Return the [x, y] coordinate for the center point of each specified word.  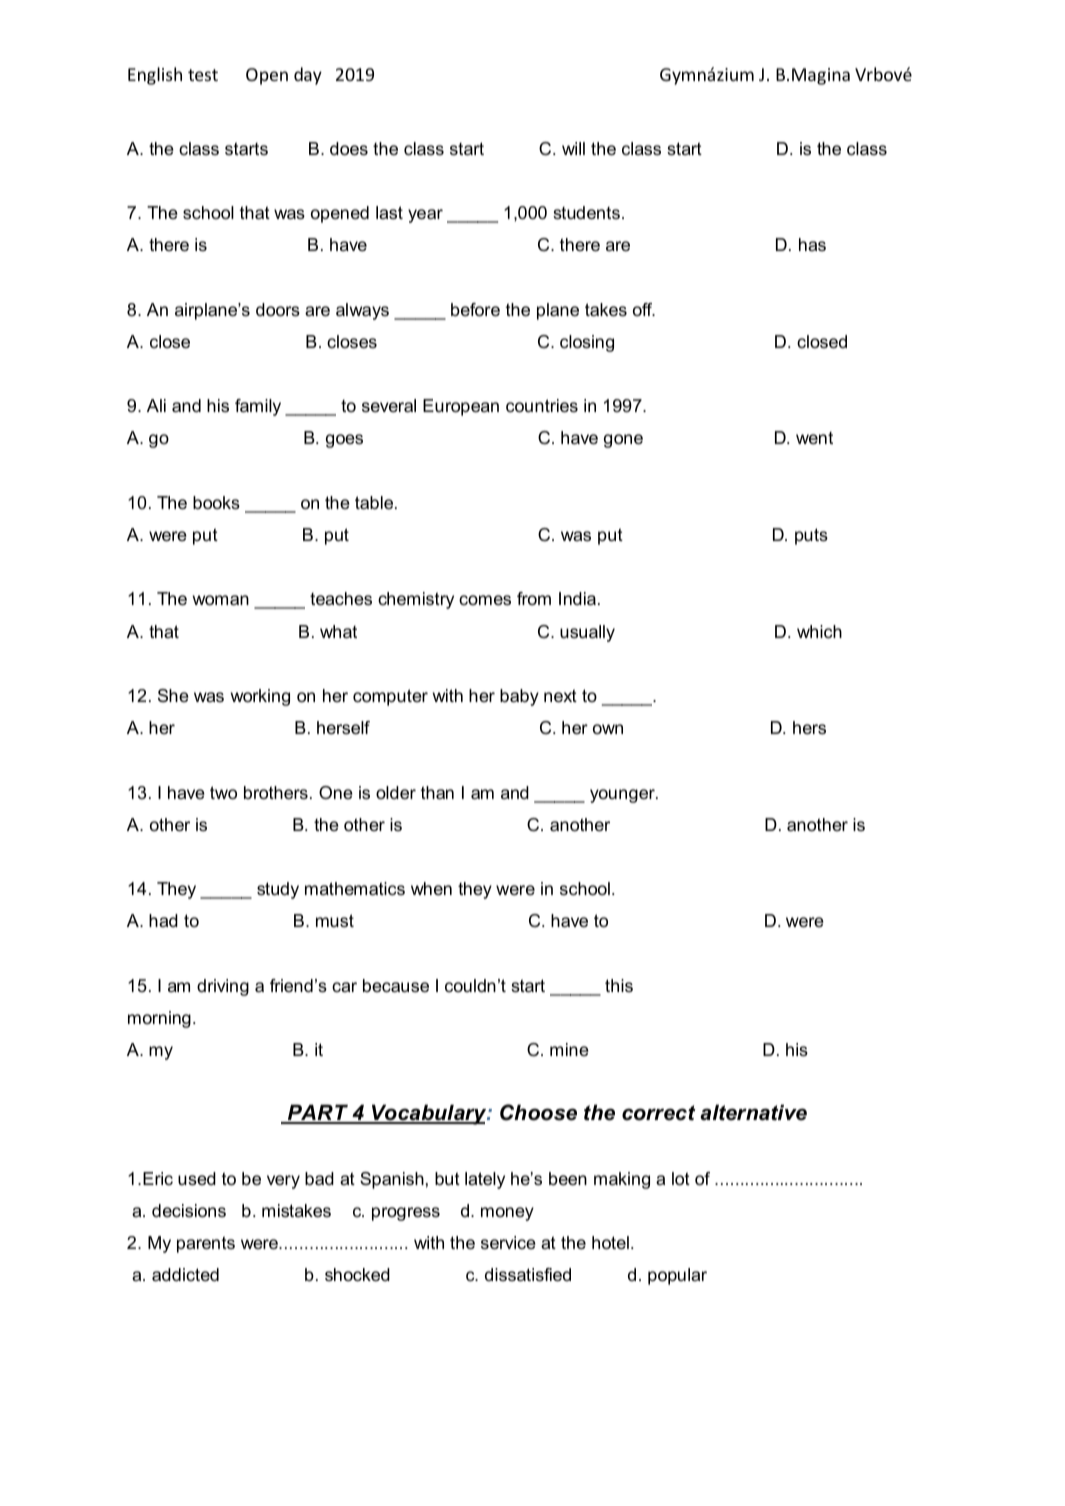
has [812, 244]
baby [519, 697]
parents [206, 1244]
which [819, 631]
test [203, 75]
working [260, 697]
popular [677, 1276]
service [508, 1243]
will [573, 148]
